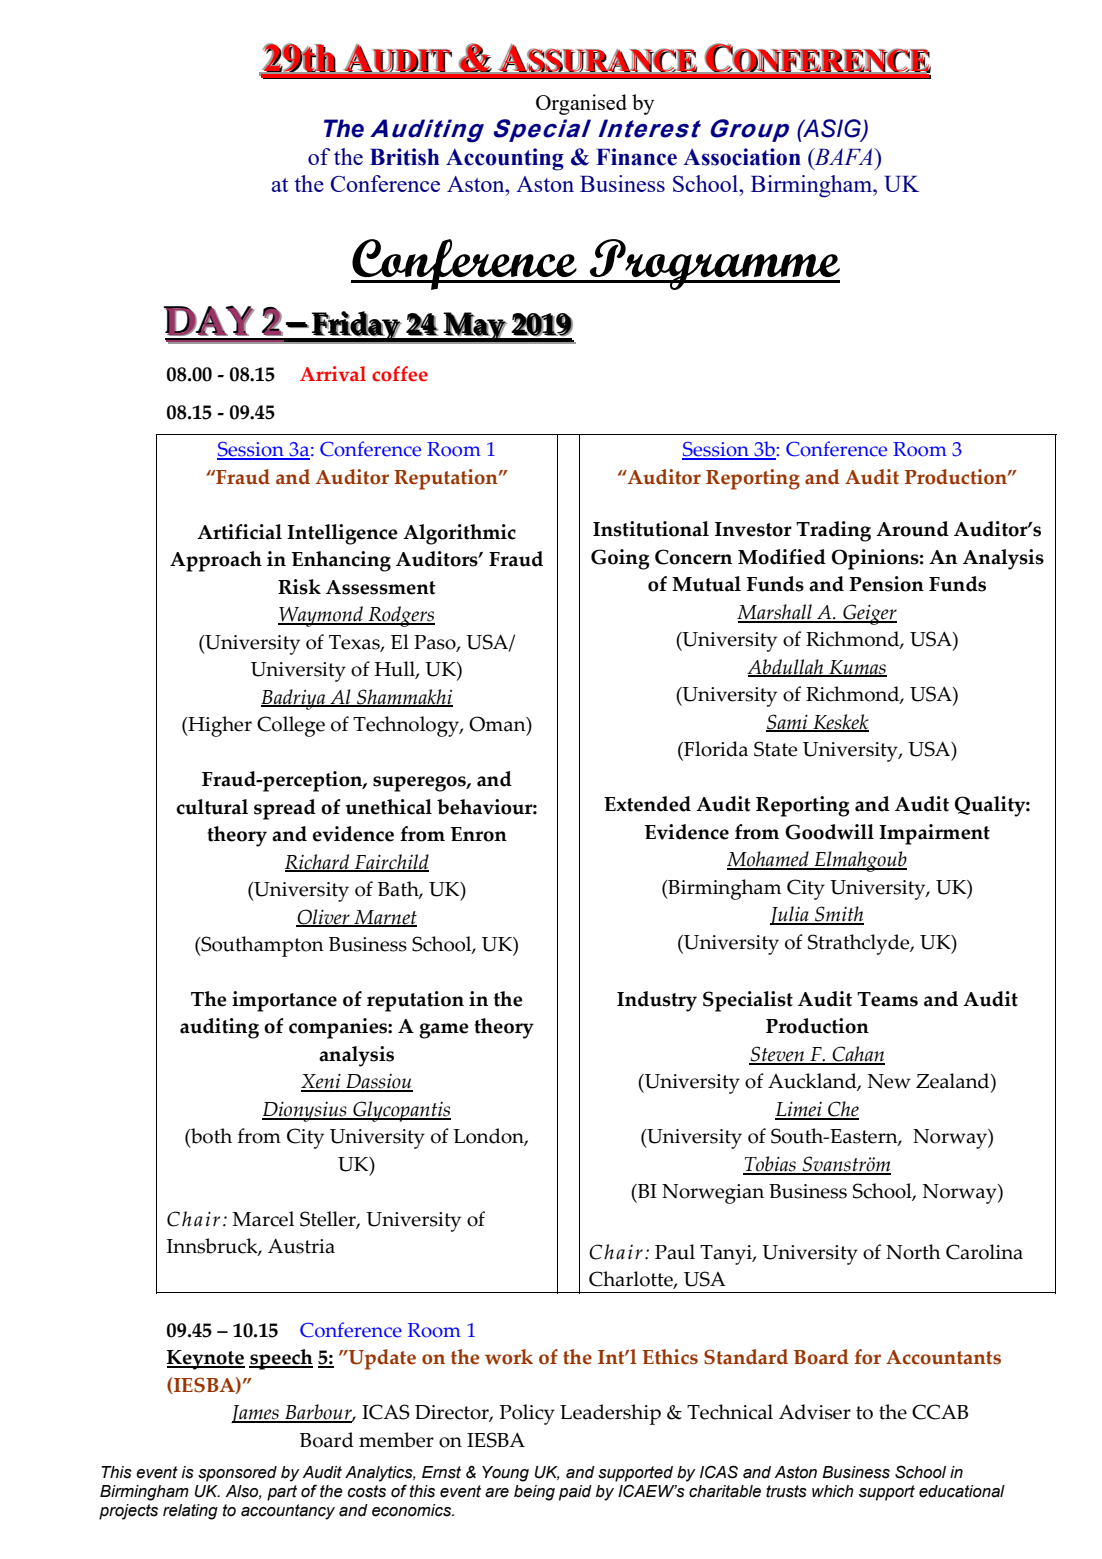  Describe the element at coordinates (210, 1137) in the screenshot. I see `both` at that location.
